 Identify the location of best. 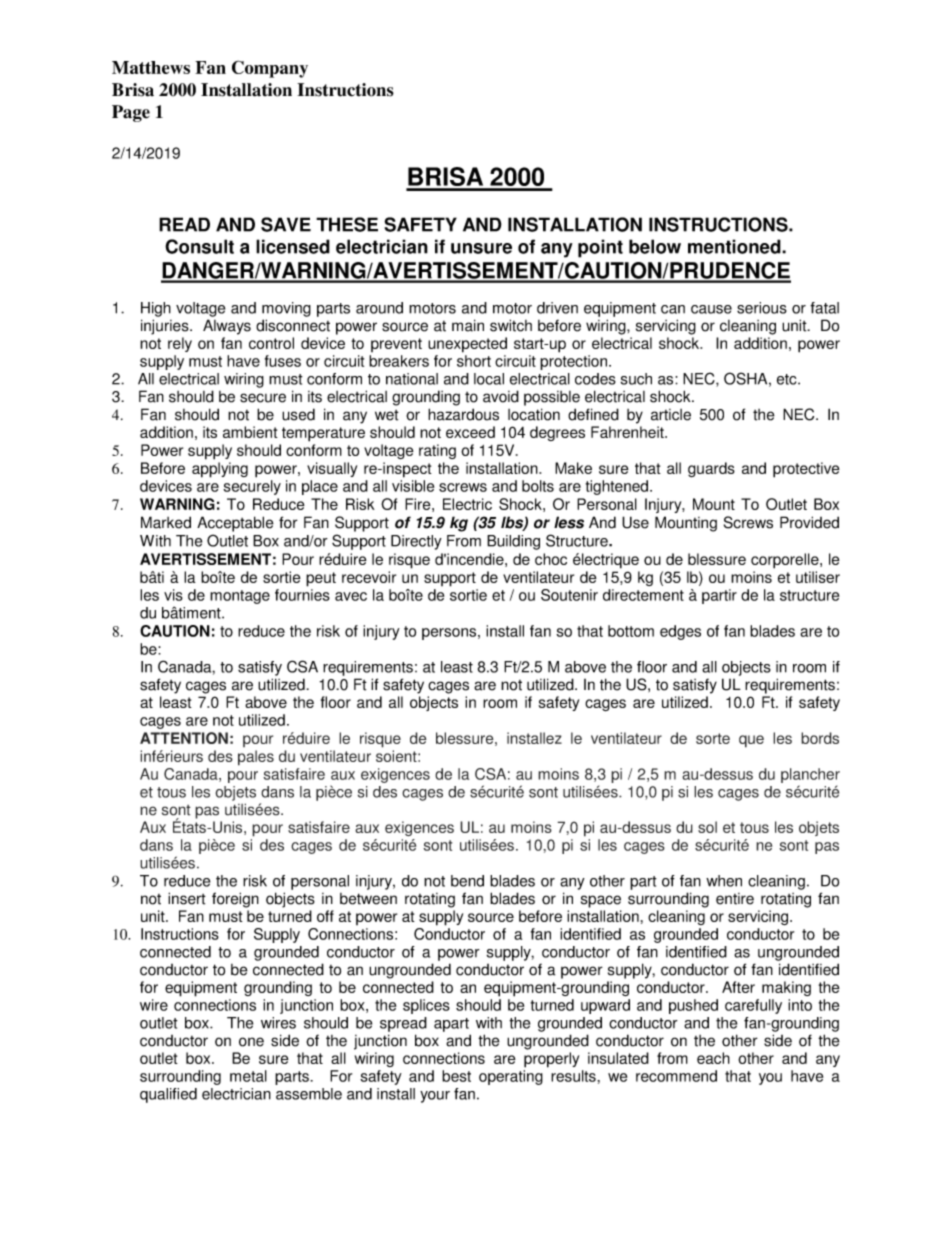
(456, 1076).
